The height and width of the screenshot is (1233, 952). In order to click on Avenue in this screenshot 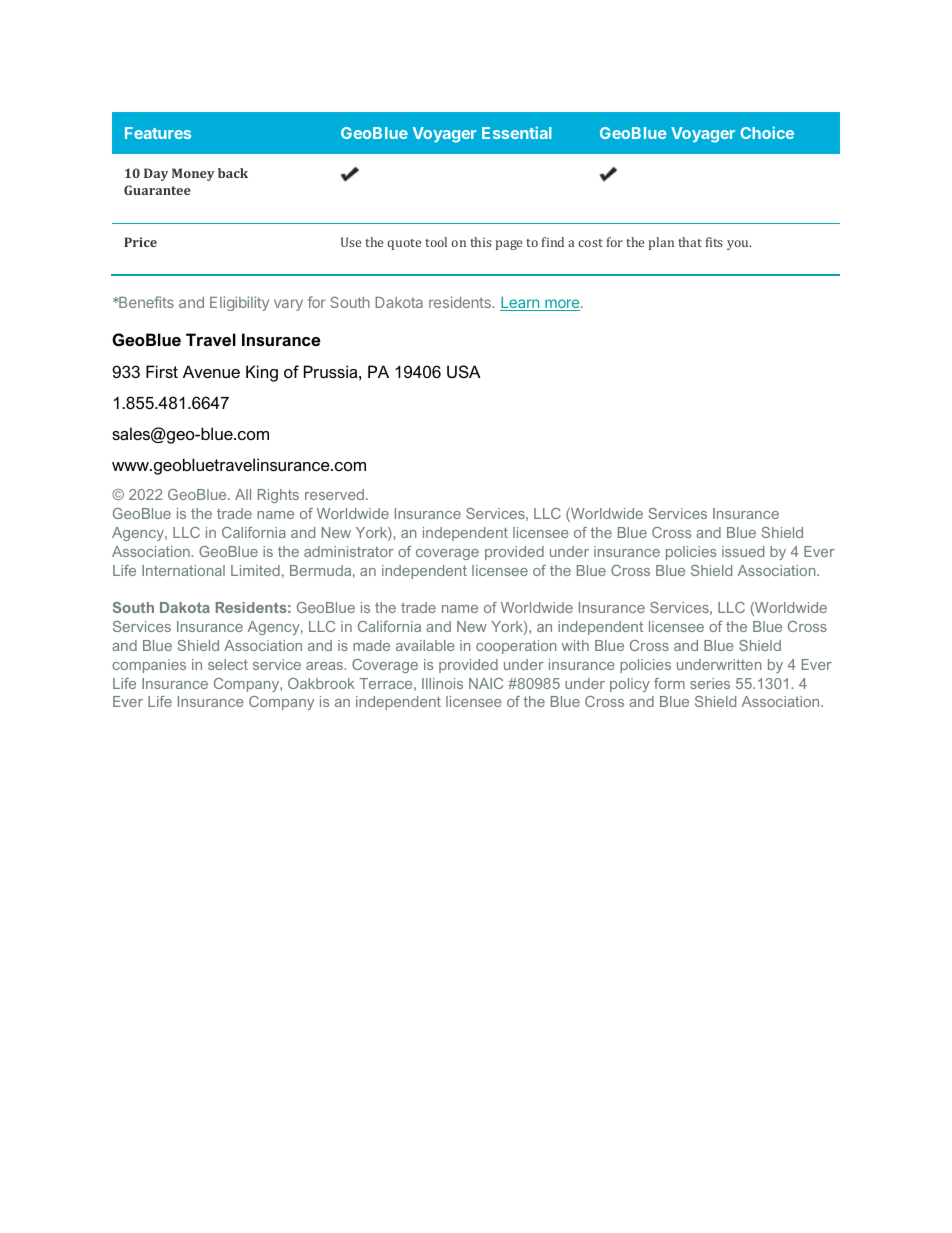, I will do `click(211, 371)`.
